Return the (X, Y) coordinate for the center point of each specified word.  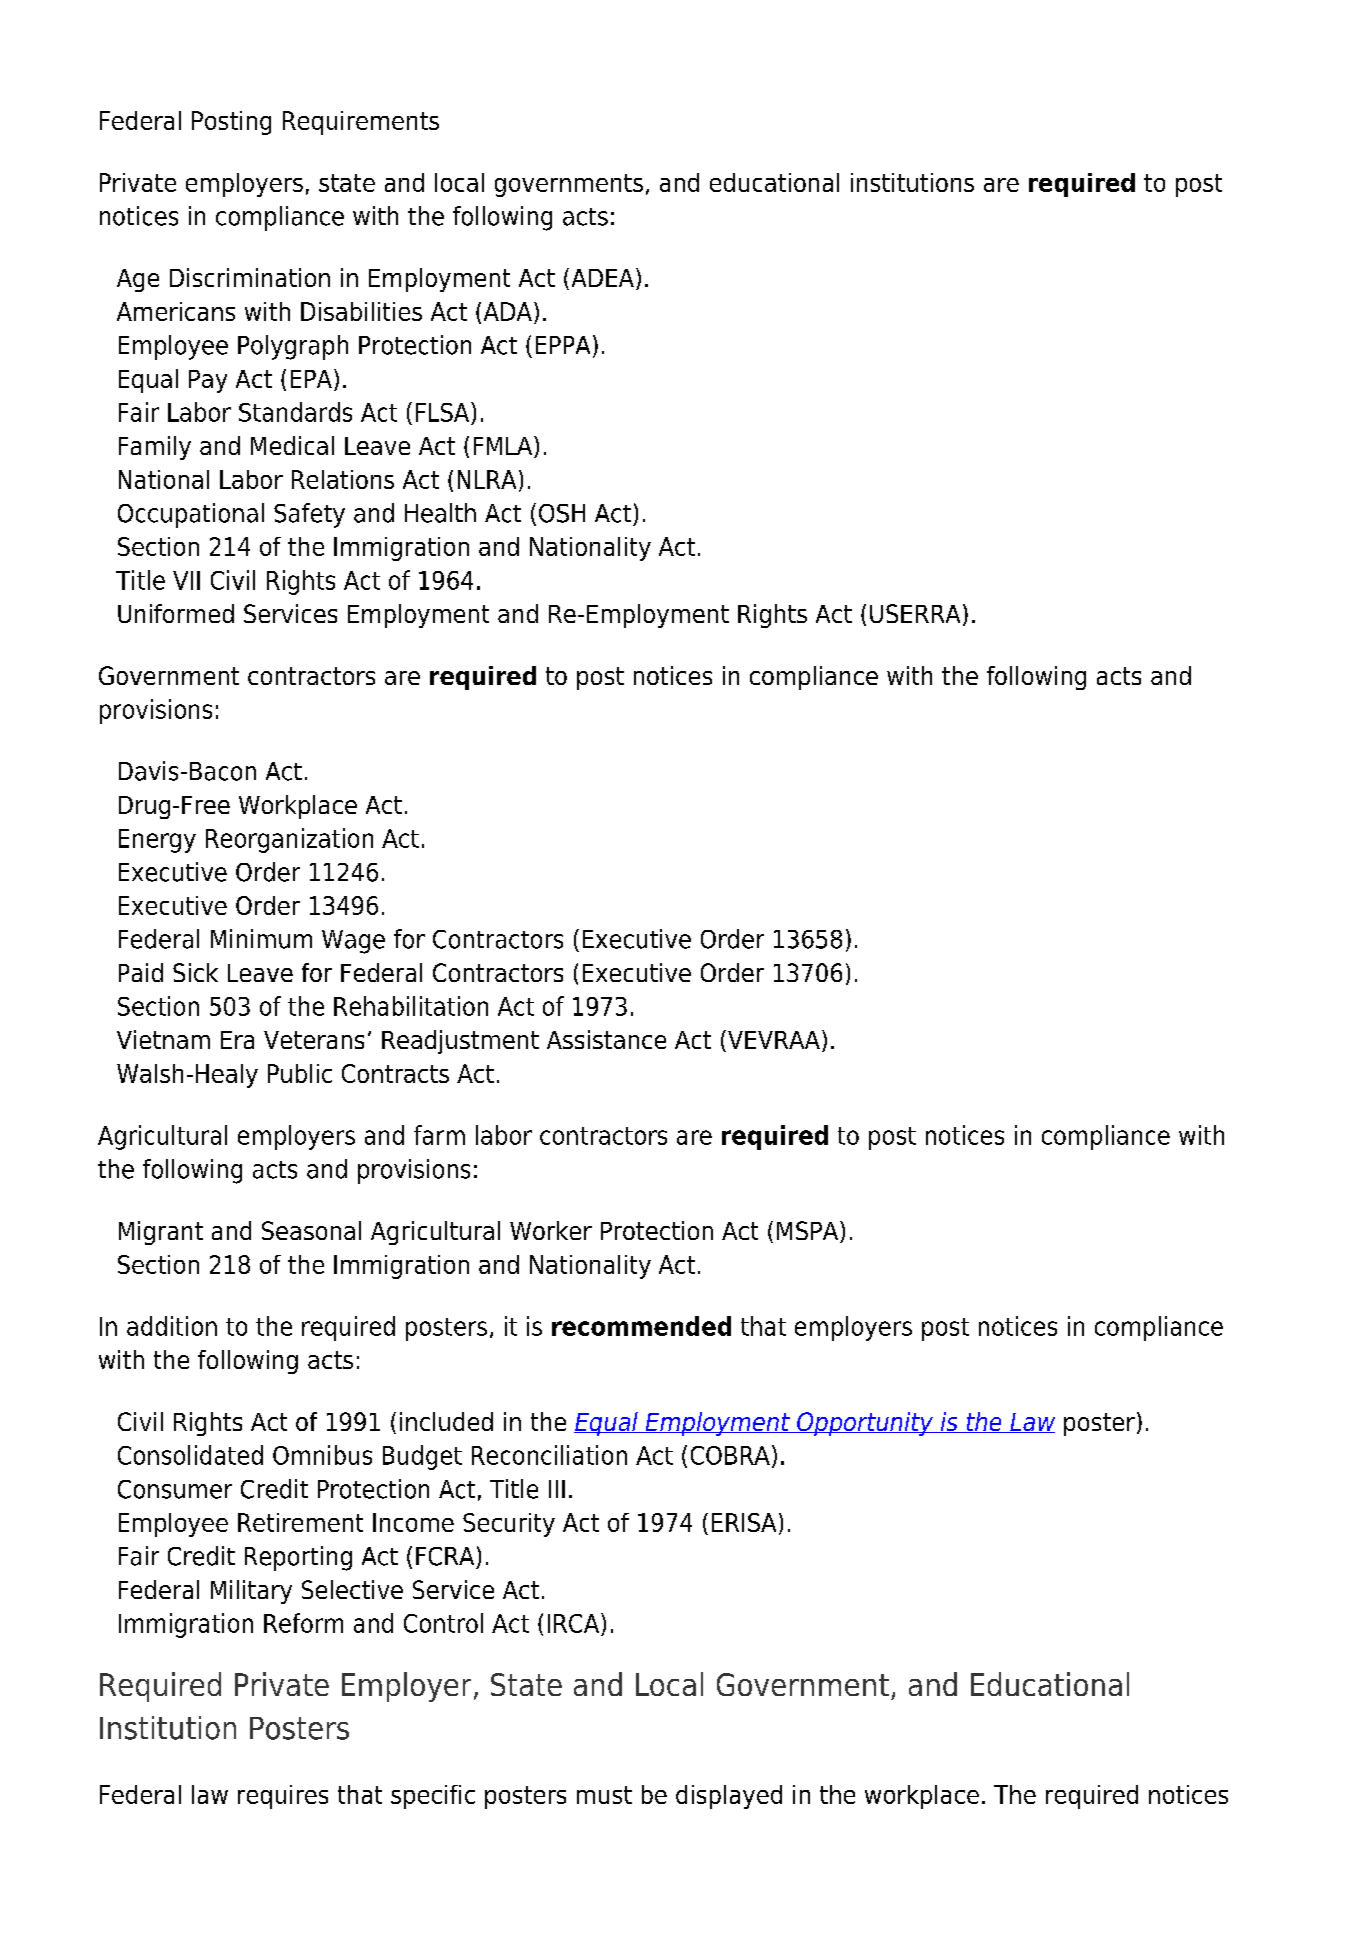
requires (283, 1797)
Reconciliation (549, 1455)
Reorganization (289, 840)
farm (439, 1135)
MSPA (809, 1232)
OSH (562, 513)
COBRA (730, 1455)
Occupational (191, 515)
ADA (508, 311)
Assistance (606, 1039)
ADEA (603, 278)
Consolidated (190, 1455)
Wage (353, 942)
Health (440, 513)
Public (300, 1073)
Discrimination (250, 277)
